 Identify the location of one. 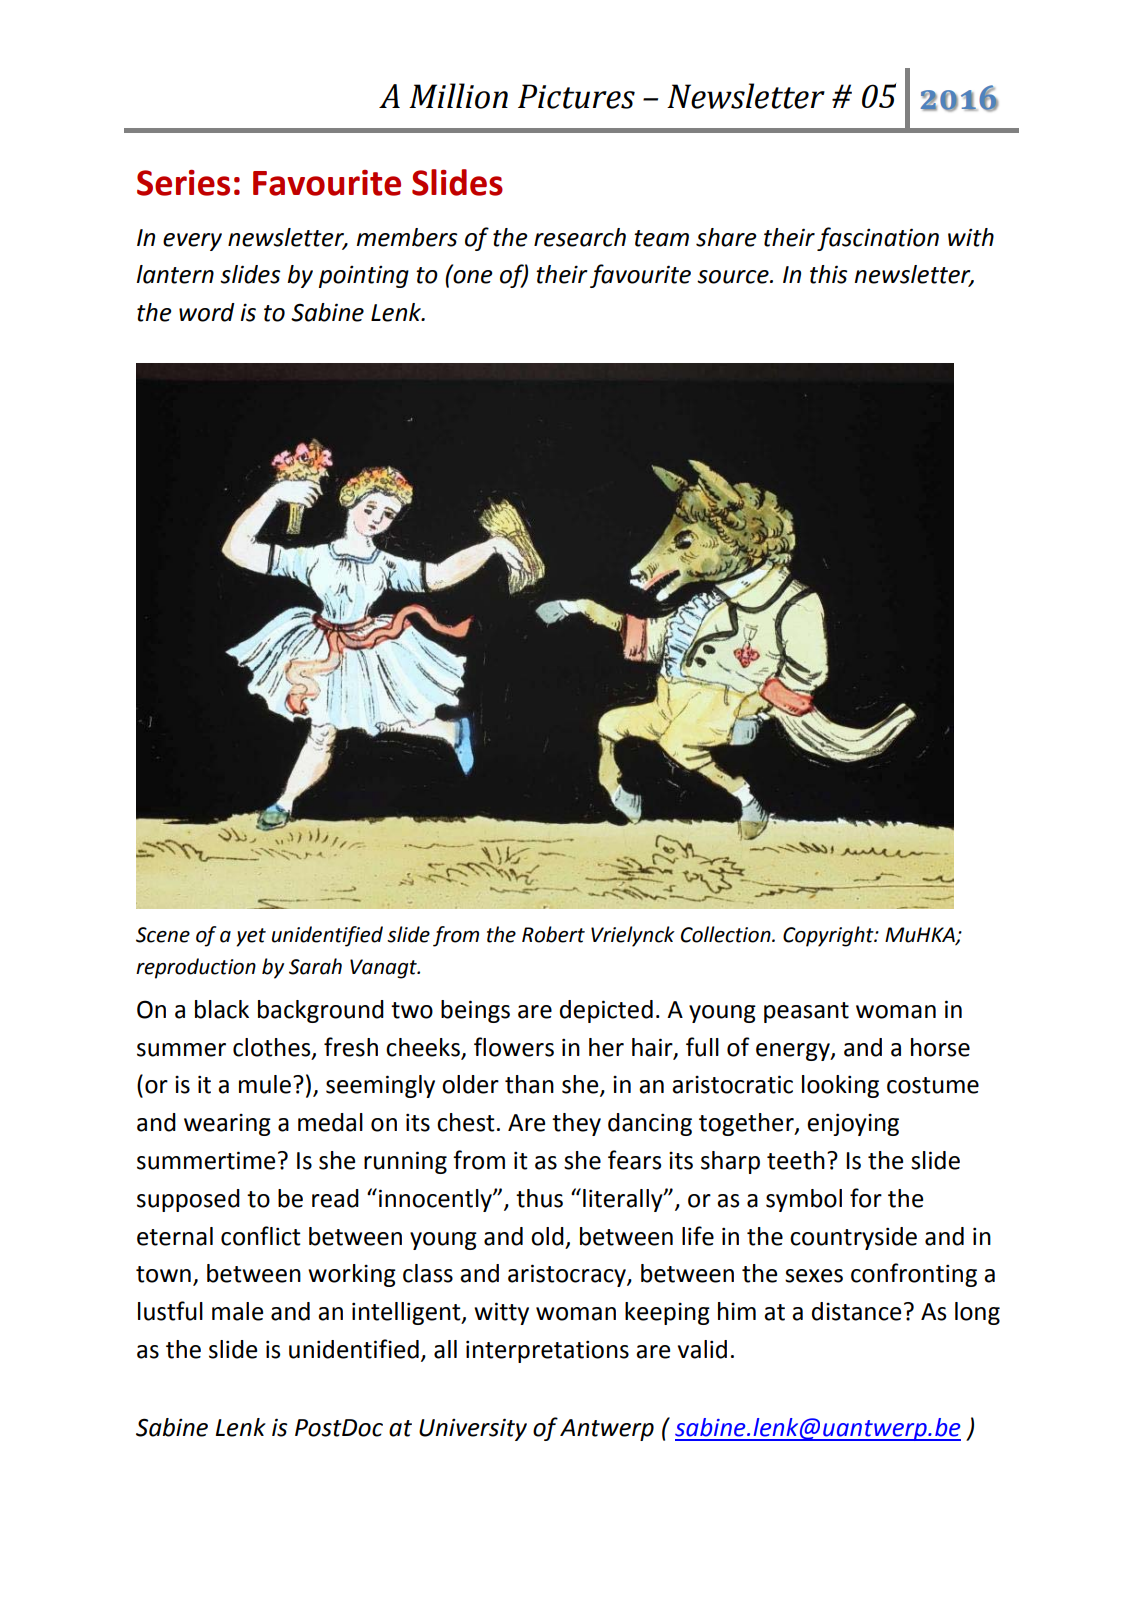
(472, 276).
